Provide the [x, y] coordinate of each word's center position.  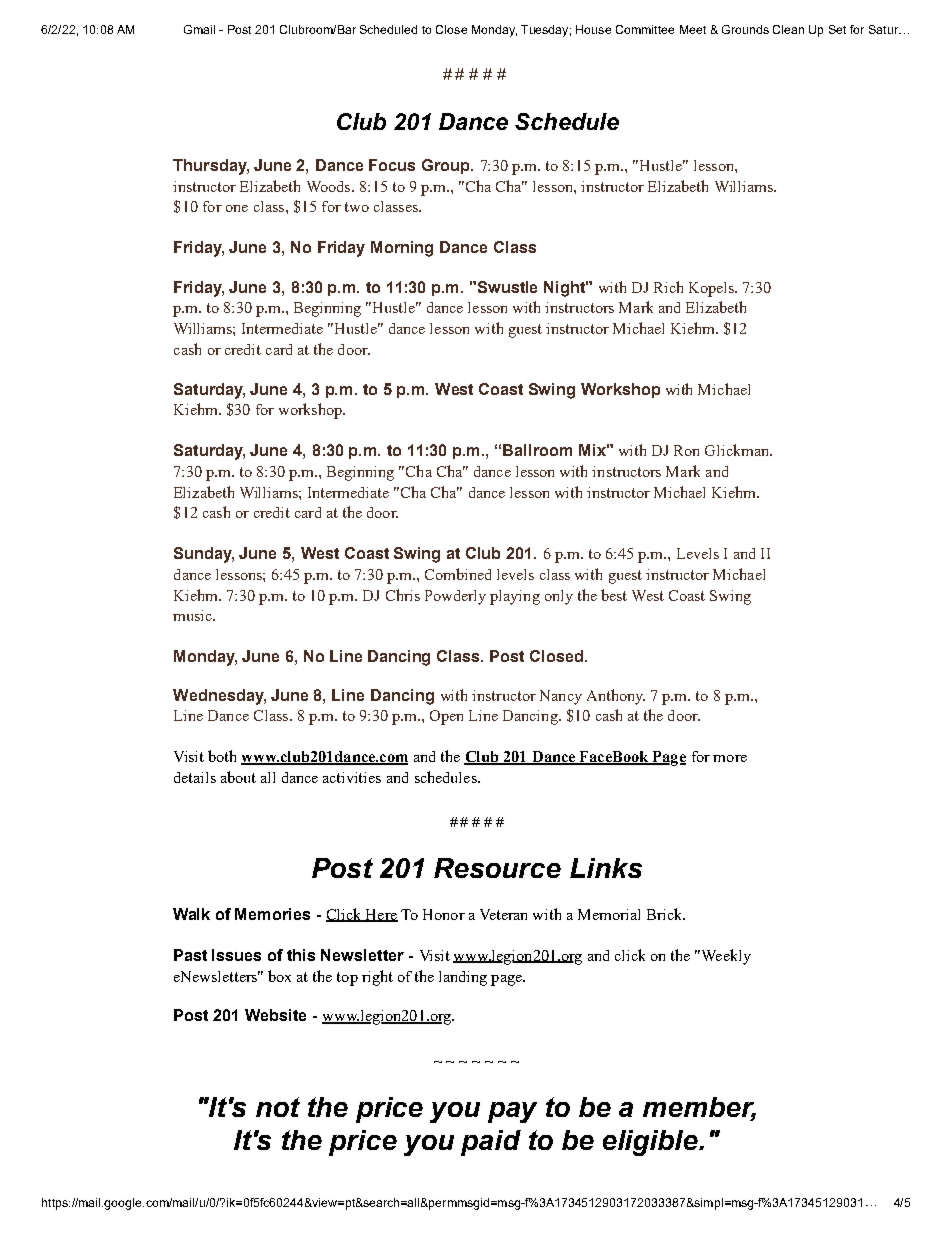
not [278, 1107]
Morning [402, 249]
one [237, 208]
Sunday [204, 555]
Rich [668, 287]
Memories [272, 914]
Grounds [745, 29]
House [593, 29]
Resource [497, 868]
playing [515, 597]
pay [512, 1112]
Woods [330, 186]
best [614, 595]
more [730, 758]
